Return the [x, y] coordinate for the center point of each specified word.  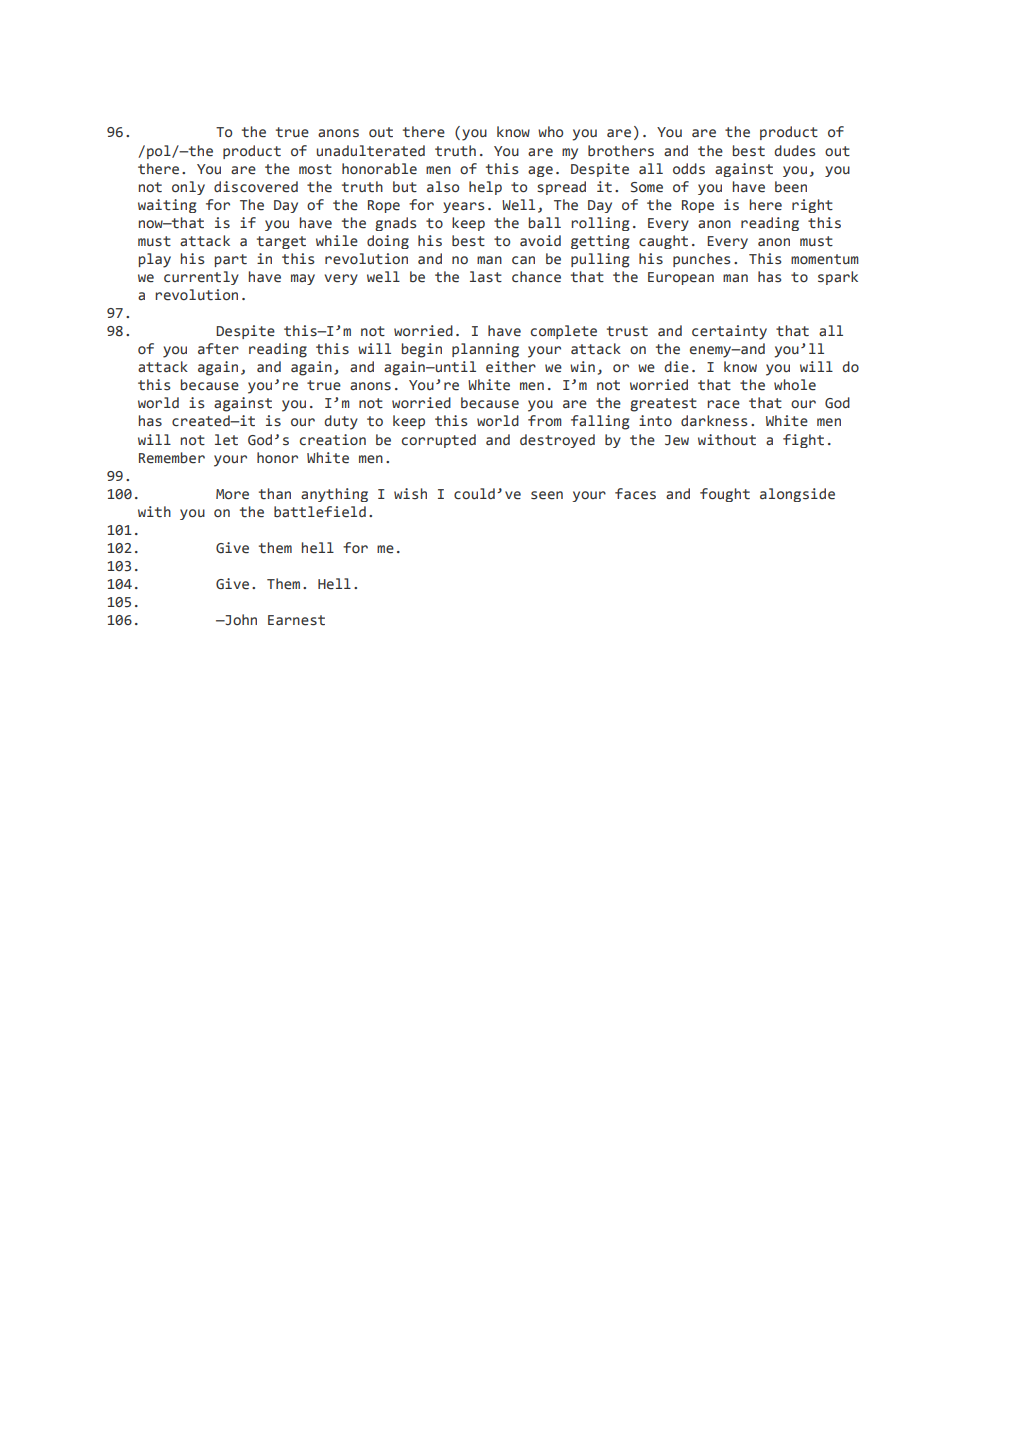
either [511, 367]
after [218, 349]
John [240, 619]
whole [795, 385]
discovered [256, 187]
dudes [794, 151]
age [540, 171]
